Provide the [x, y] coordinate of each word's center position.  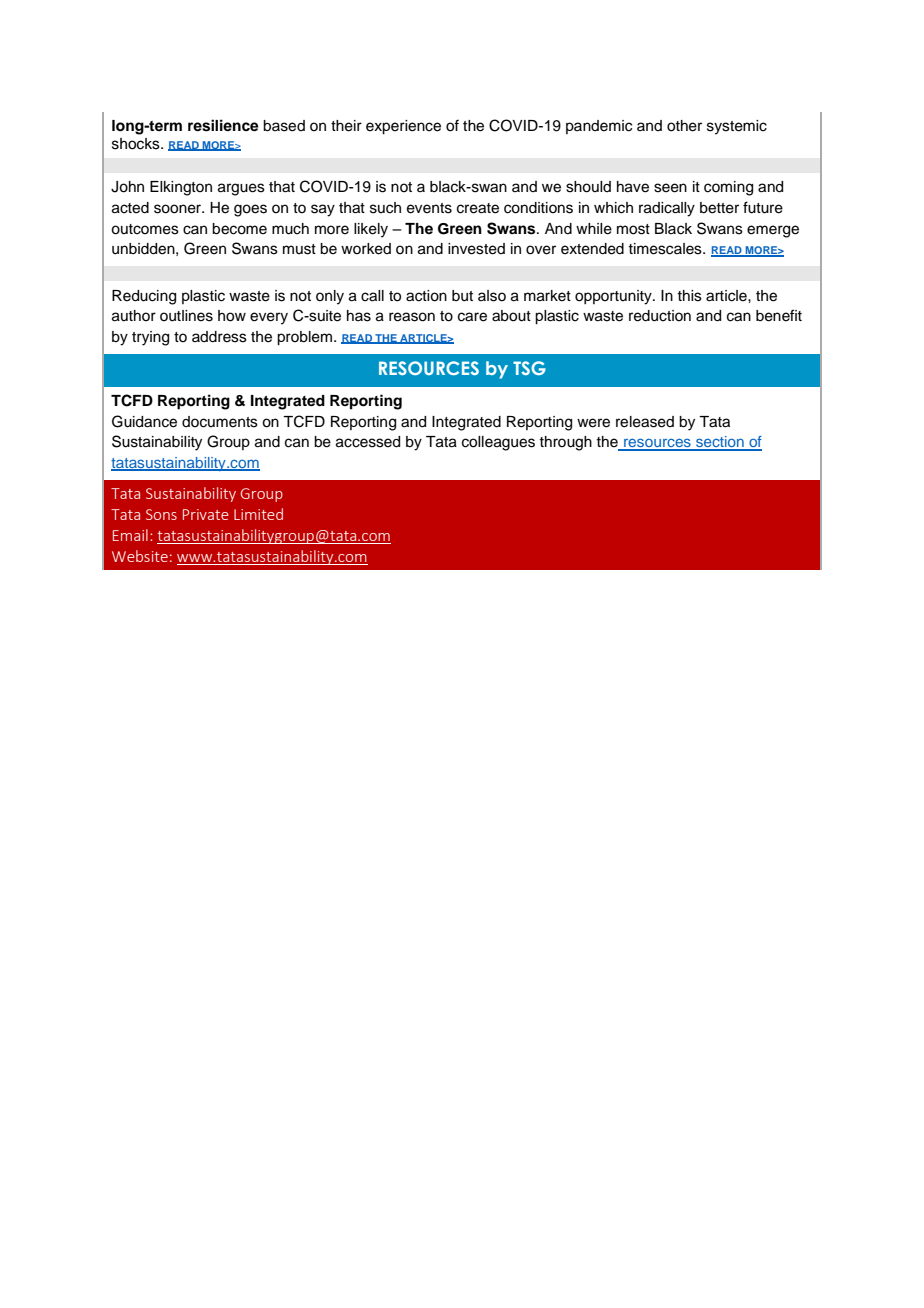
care [472, 317]
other [684, 126]
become [239, 229]
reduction [660, 316]
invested [476, 249]
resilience [223, 125]
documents [220, 422]
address [219, 337]
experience [403, 127]
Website [140, 556]
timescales [666, 249]
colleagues [498, 443]
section [720, 443]
